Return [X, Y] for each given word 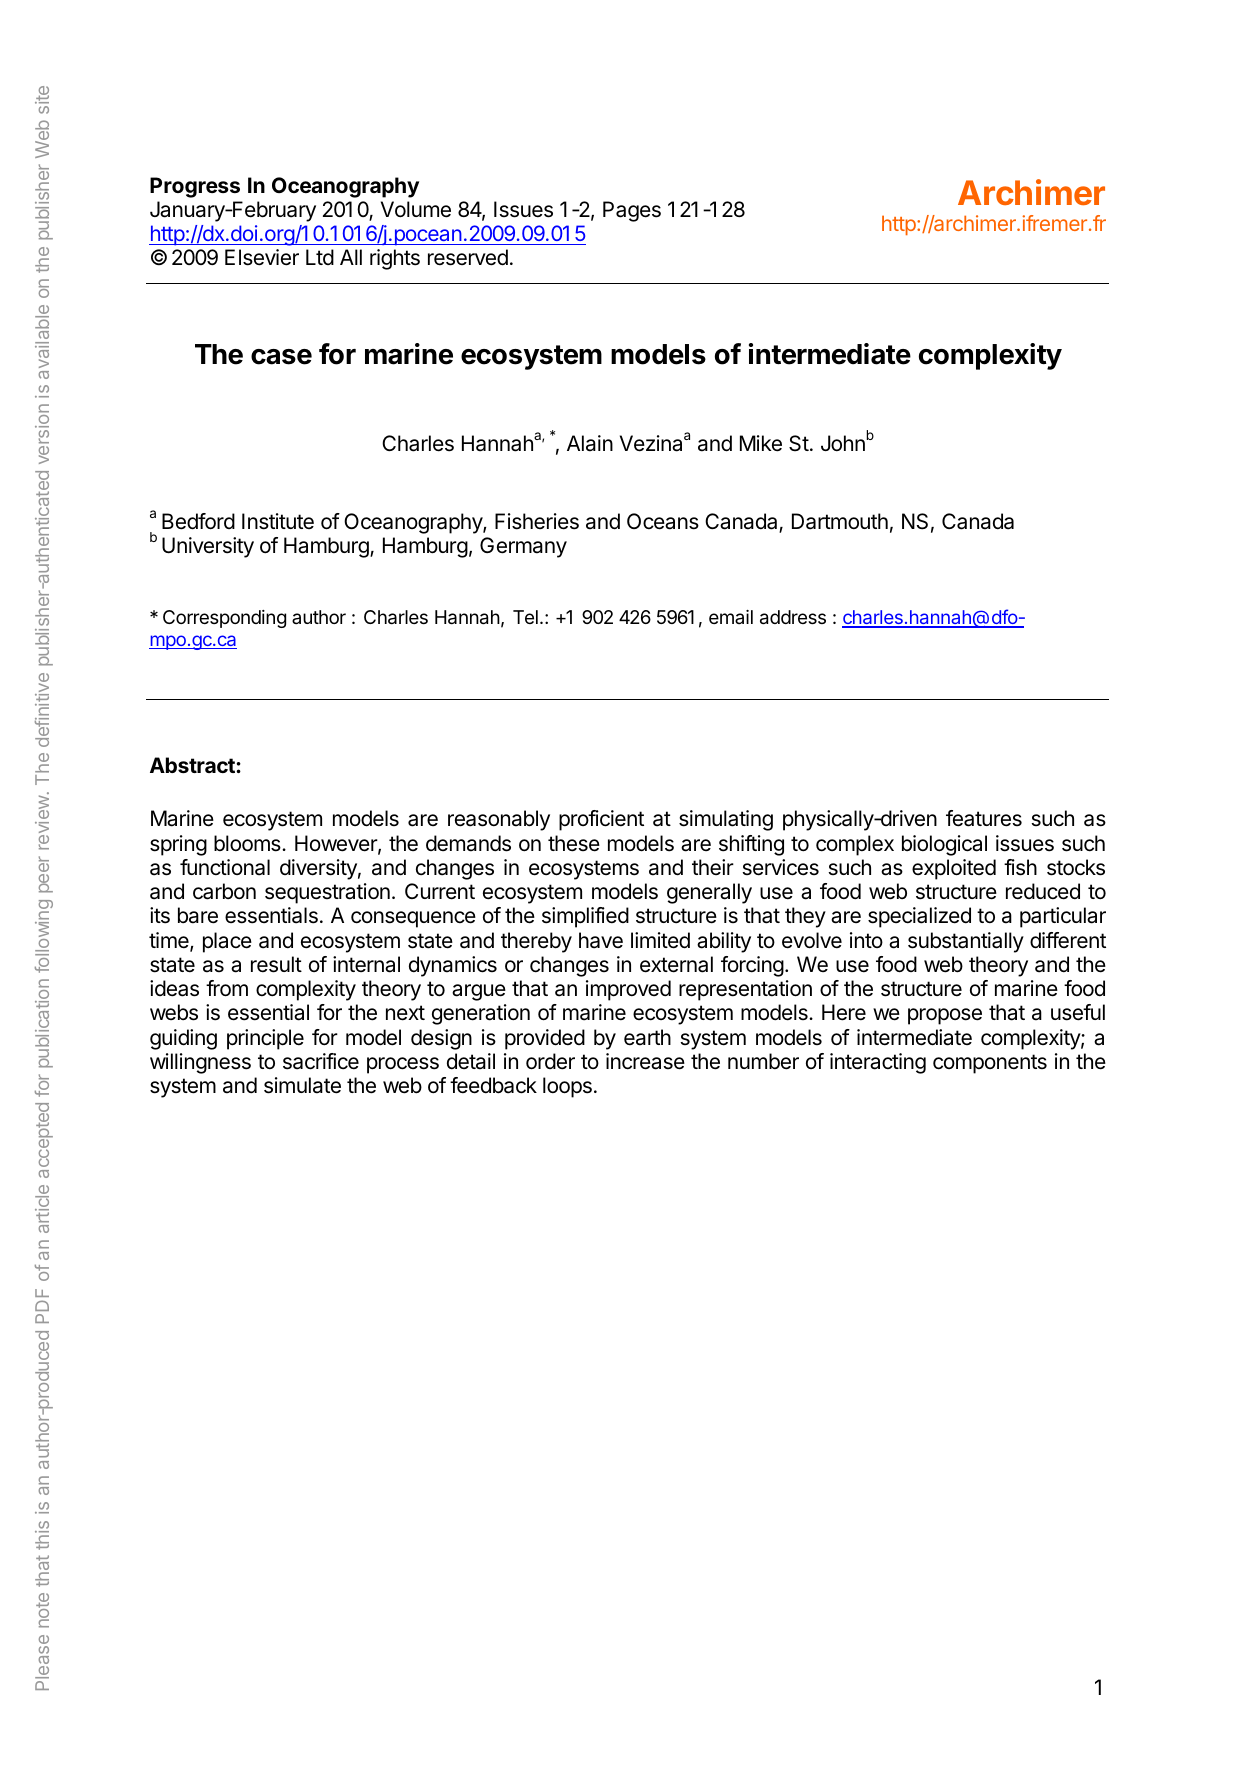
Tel [525, 617]
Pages [632, 211]
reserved [468, 257]
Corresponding [224, 619]
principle [265, 1039]
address [793, 617]
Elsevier [262, 257]
